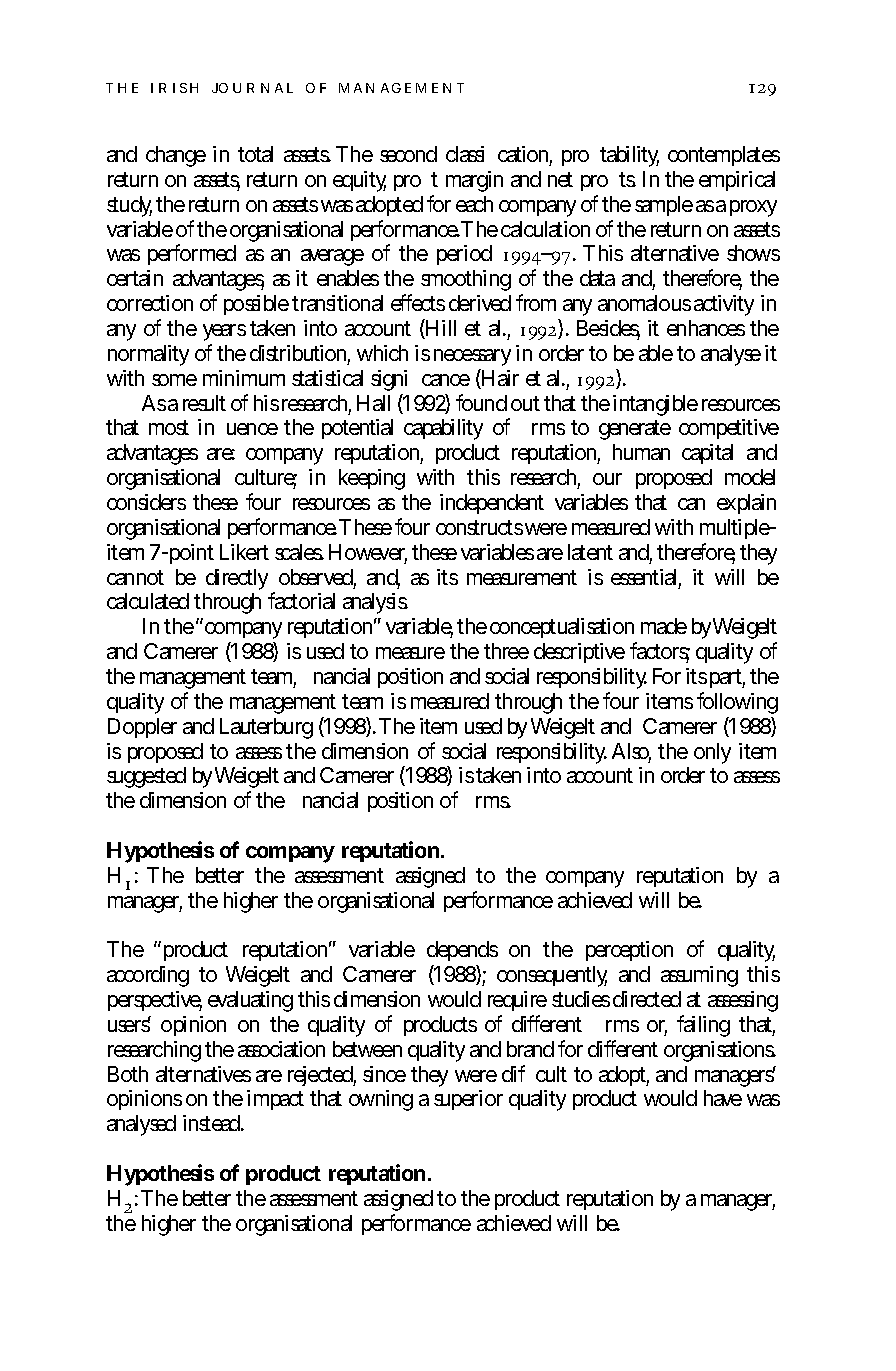 The image size is (896, 1371). What do you see at coordinates (712, 753) in the screenshot?
I see `only` at bounding box center [712, 753].
